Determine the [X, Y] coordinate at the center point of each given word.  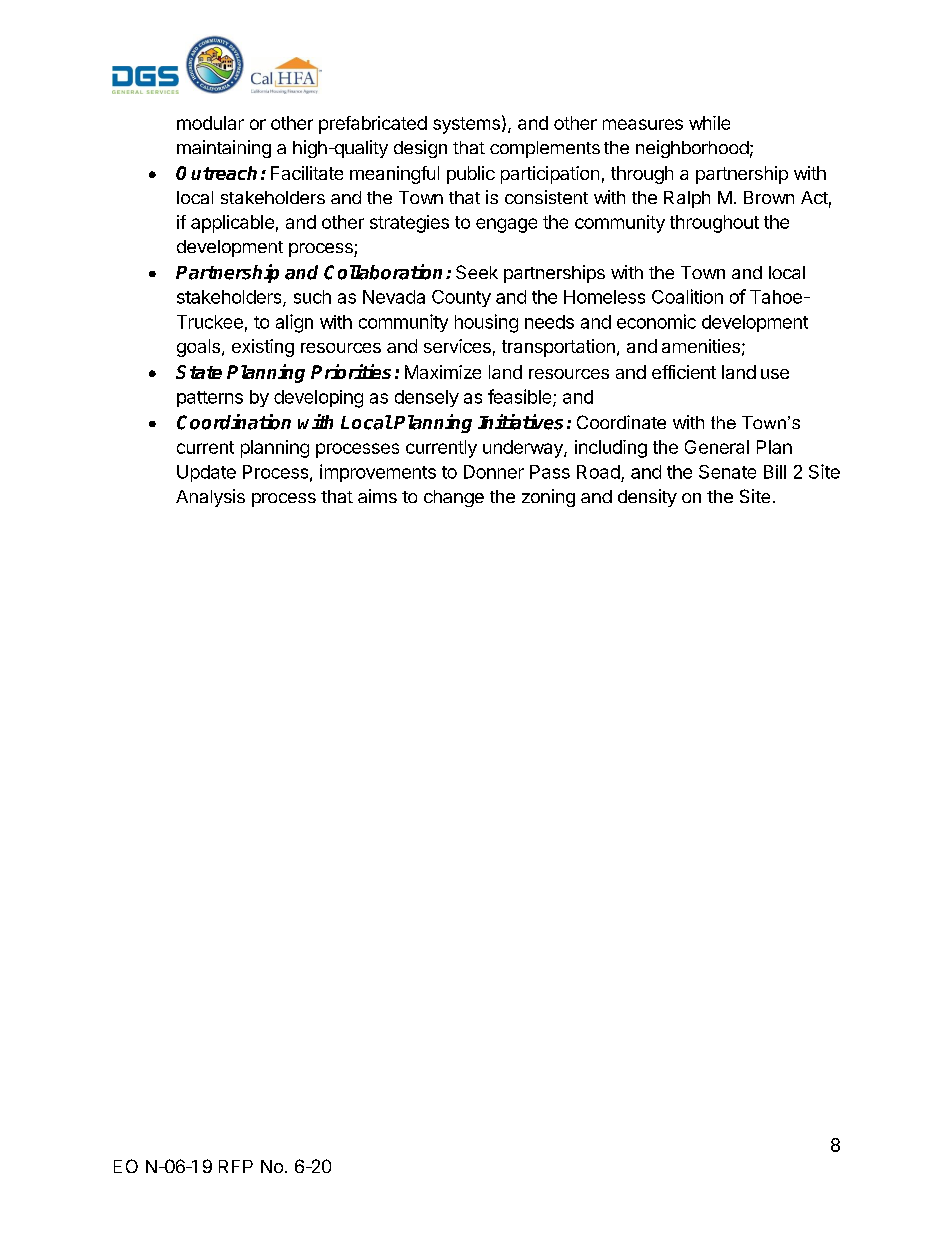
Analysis [210, 498]
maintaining [224, 149]
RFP [236, 1166]
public [471, 175]
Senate [727, 472]
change [454, 498]
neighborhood [692, 149]
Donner [494, 472]
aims [377, 496]
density [647, 498]
